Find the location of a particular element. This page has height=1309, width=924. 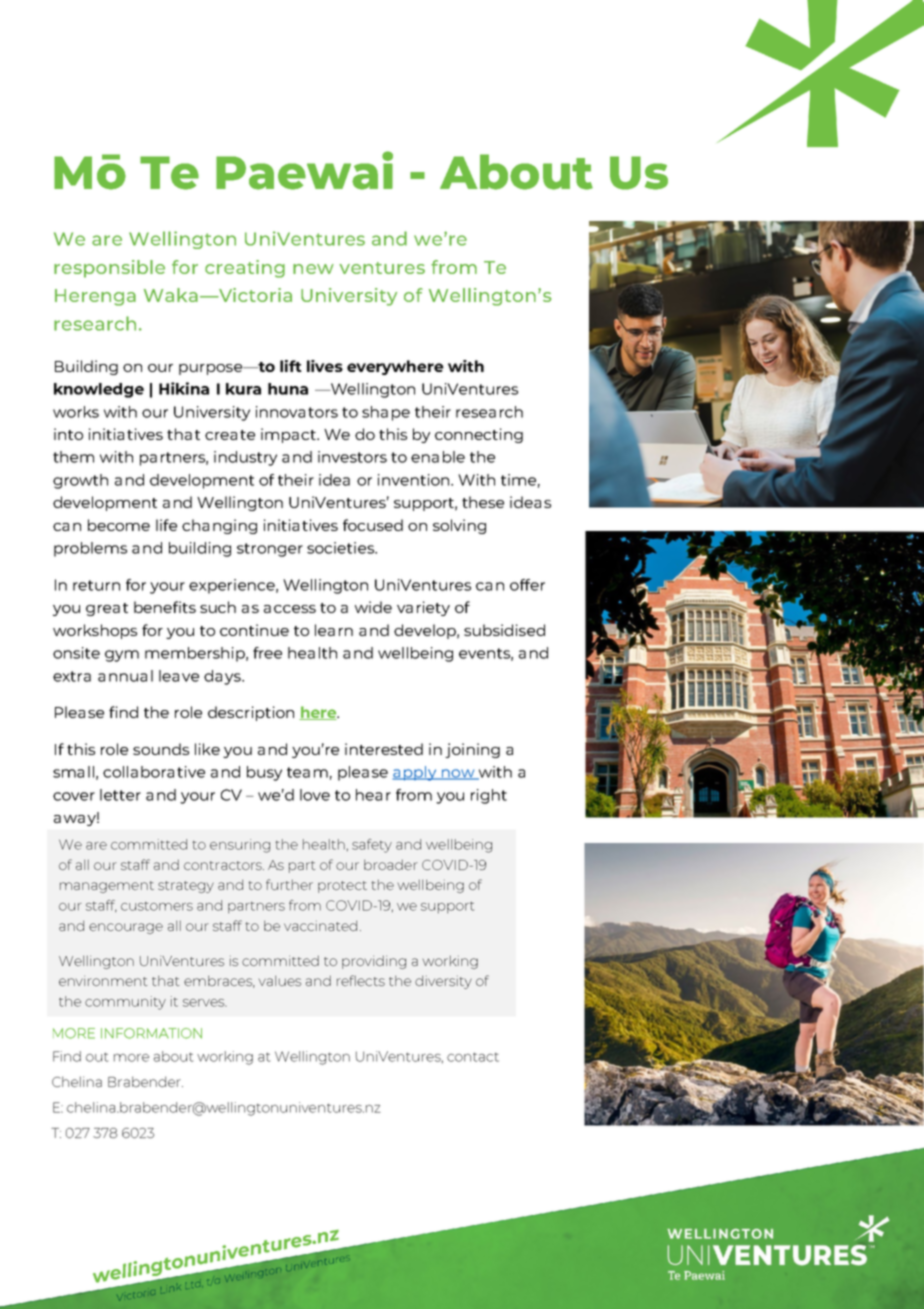

responsible is located at coordinates (109, 269).
